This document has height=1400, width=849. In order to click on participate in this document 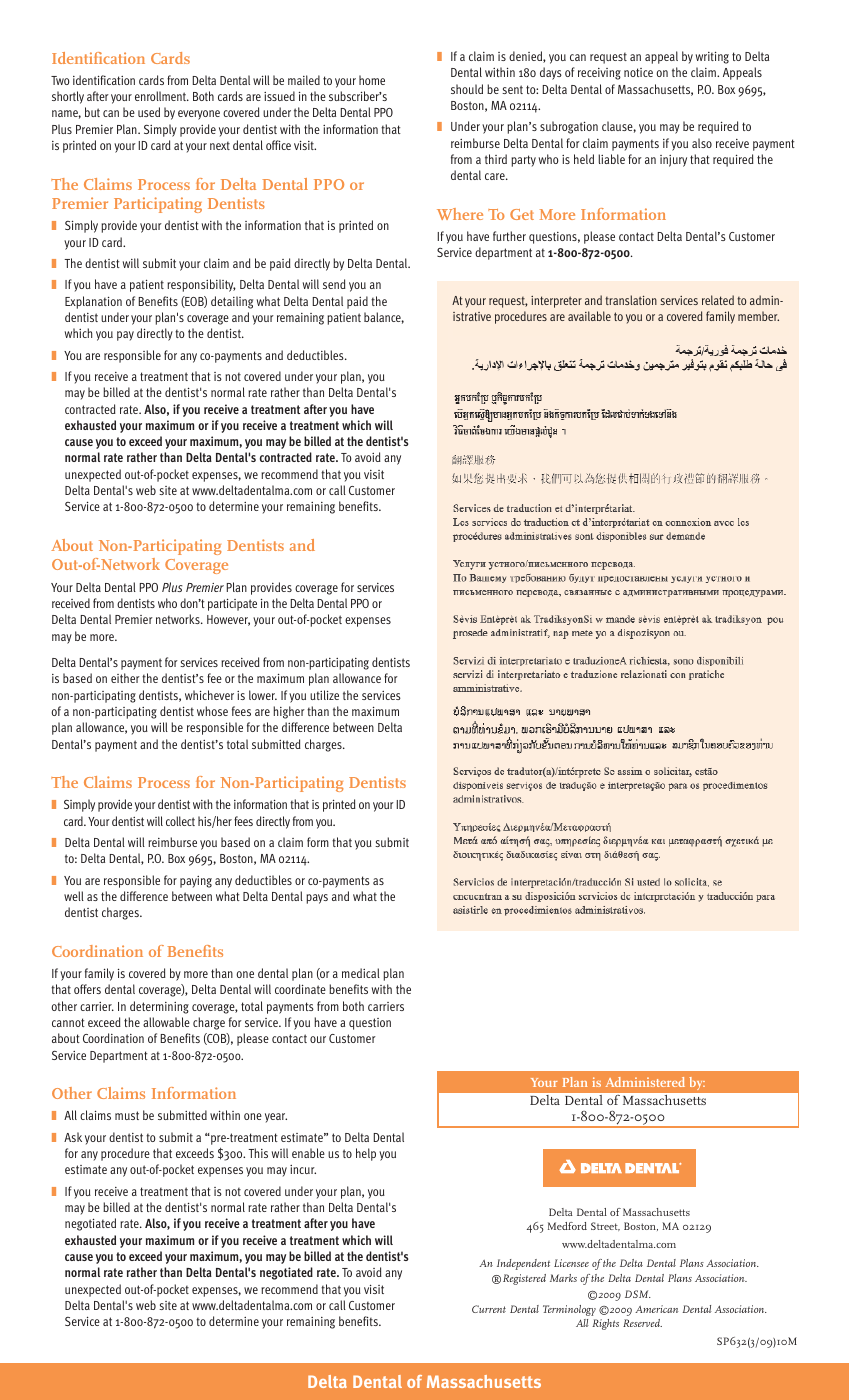, I will do `click(232, 604)`.
